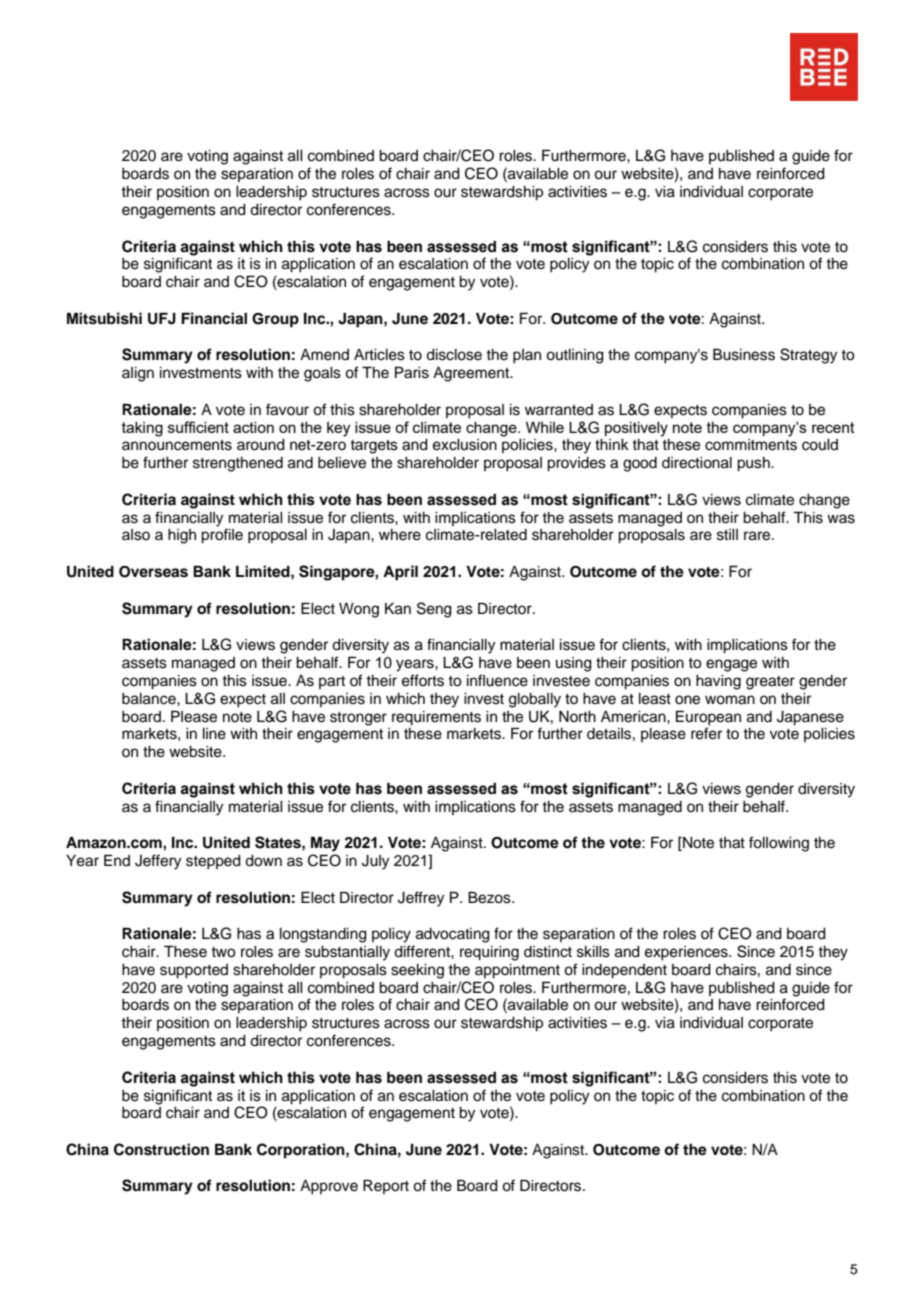 The width and height of the screenshot is (924, 1308). Describe the element at coordinates (454, 355) in the screenshot. I see `disclose` at that location.
